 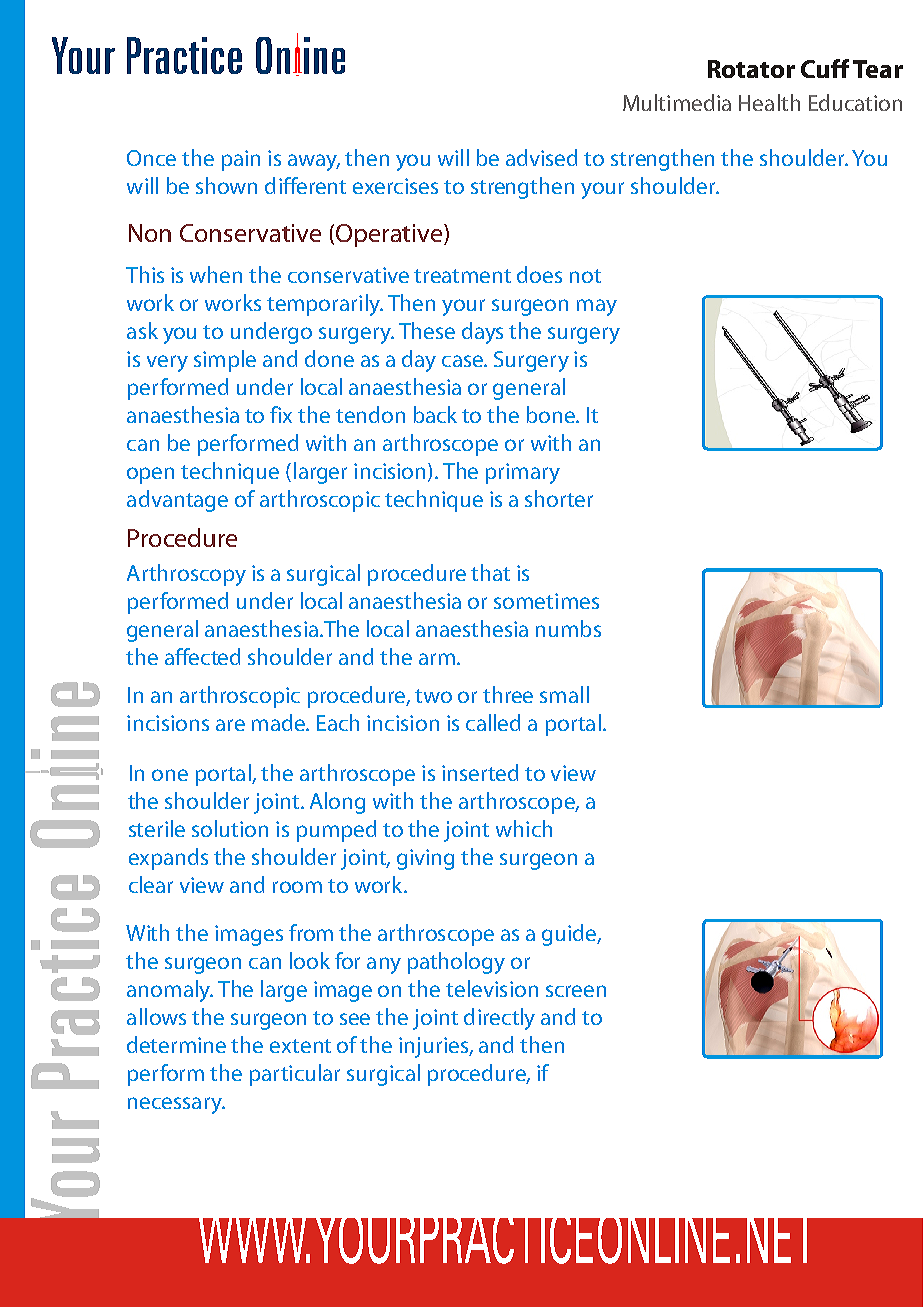 What do you see at coordinates (769, 102) in the document?
I see `Health` at bounding box center [769, 102].
